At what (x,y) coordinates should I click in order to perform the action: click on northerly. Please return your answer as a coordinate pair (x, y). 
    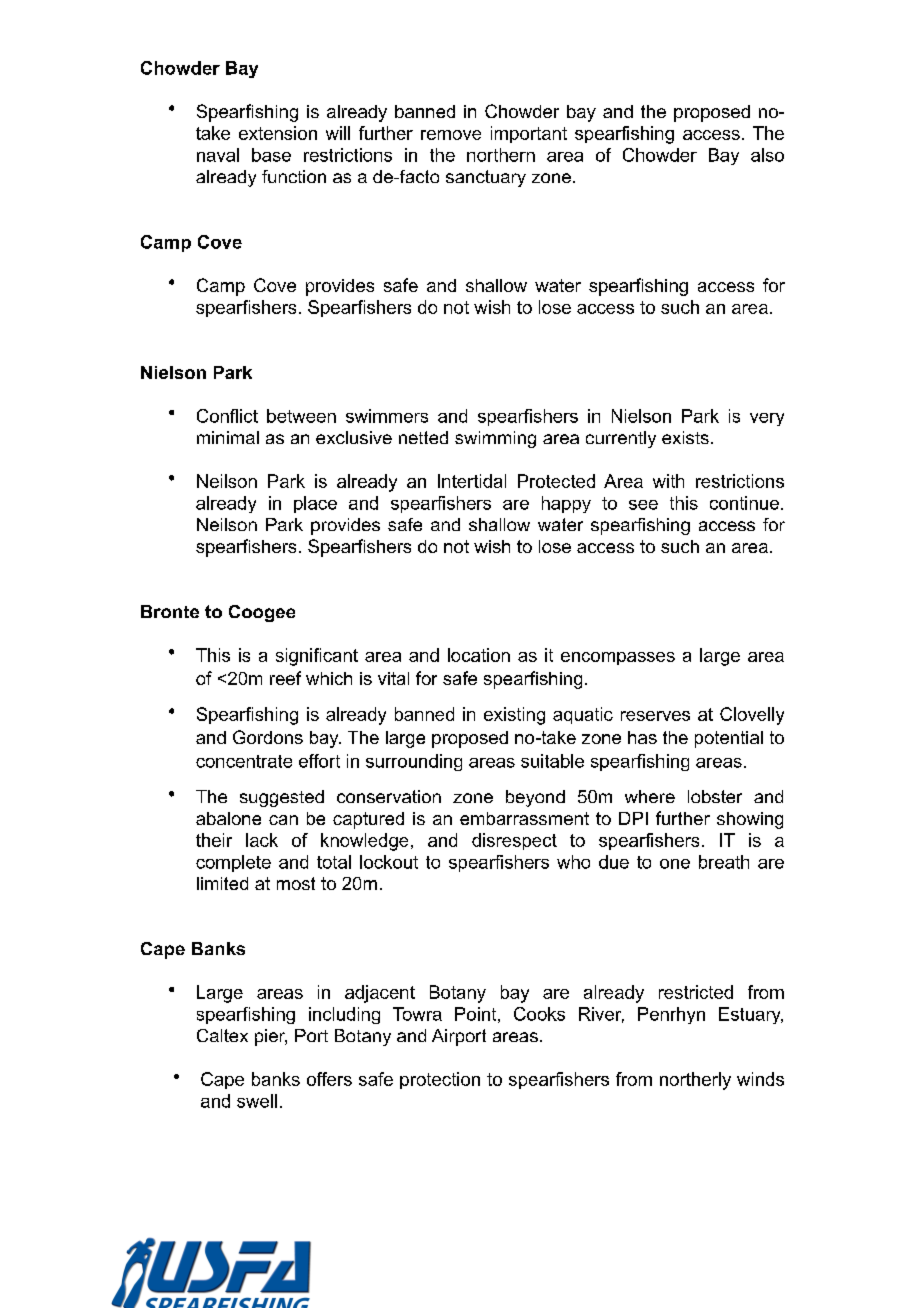
    Looking at the image, I should click on (695, 1081).
